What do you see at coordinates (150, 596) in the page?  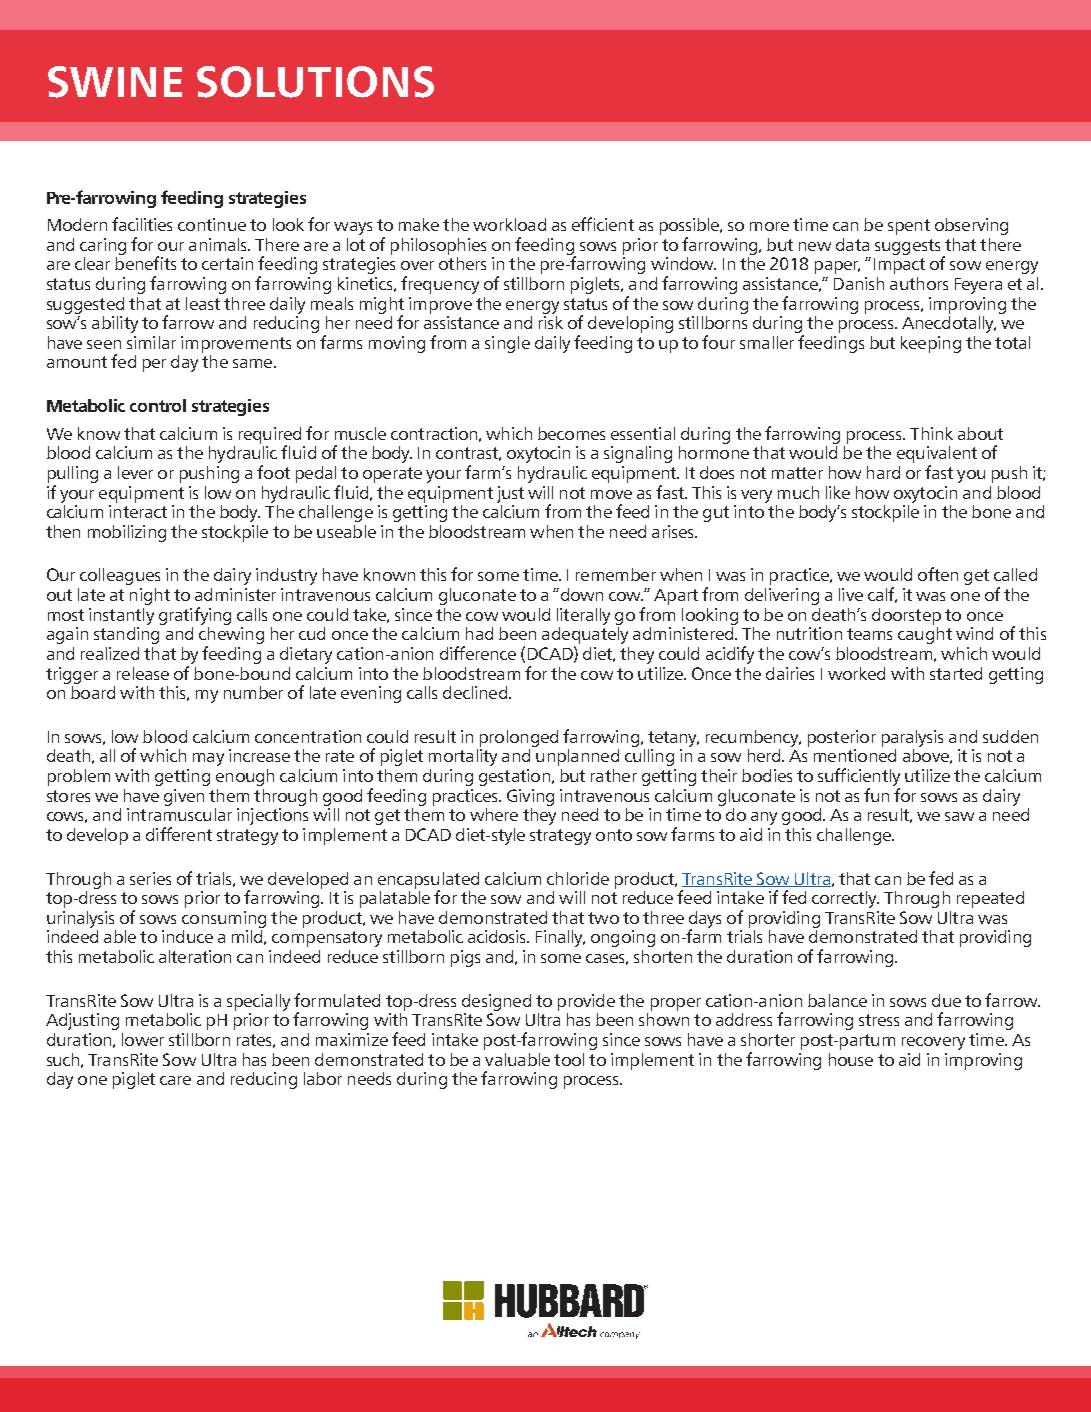 I see `night` at bounding box center [150, 596].
